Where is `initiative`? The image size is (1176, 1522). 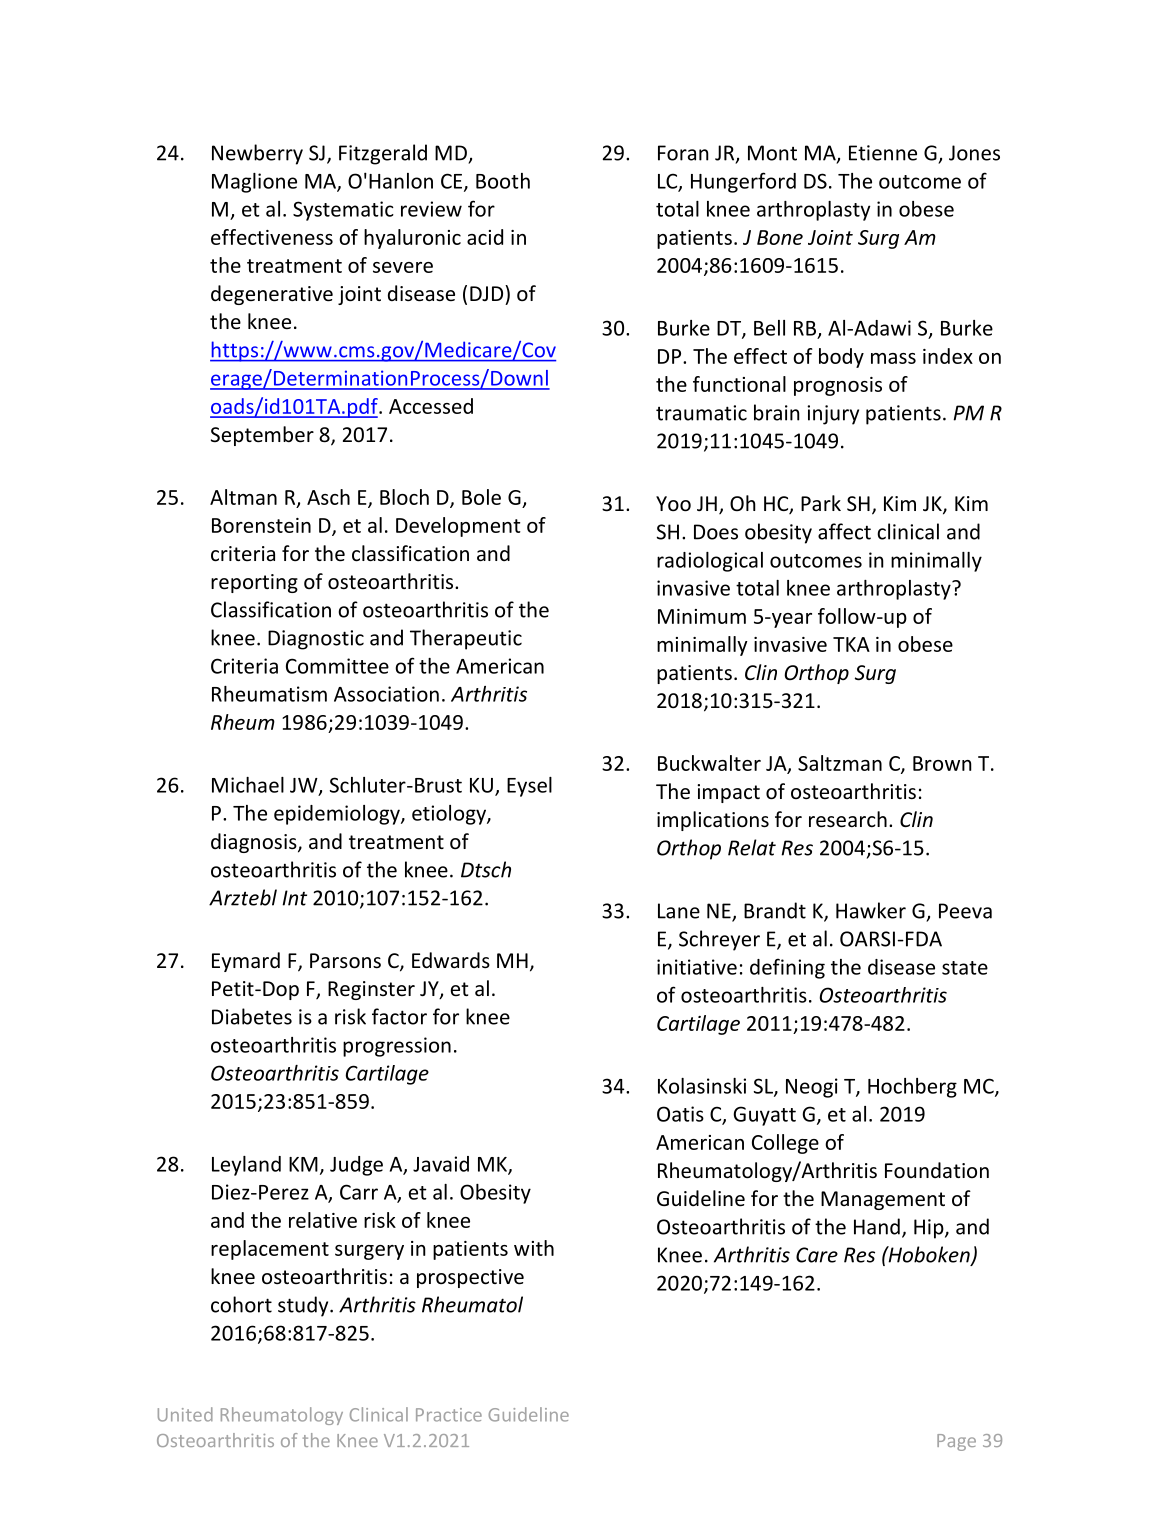
initiative is located at coordinates (697, 967).
